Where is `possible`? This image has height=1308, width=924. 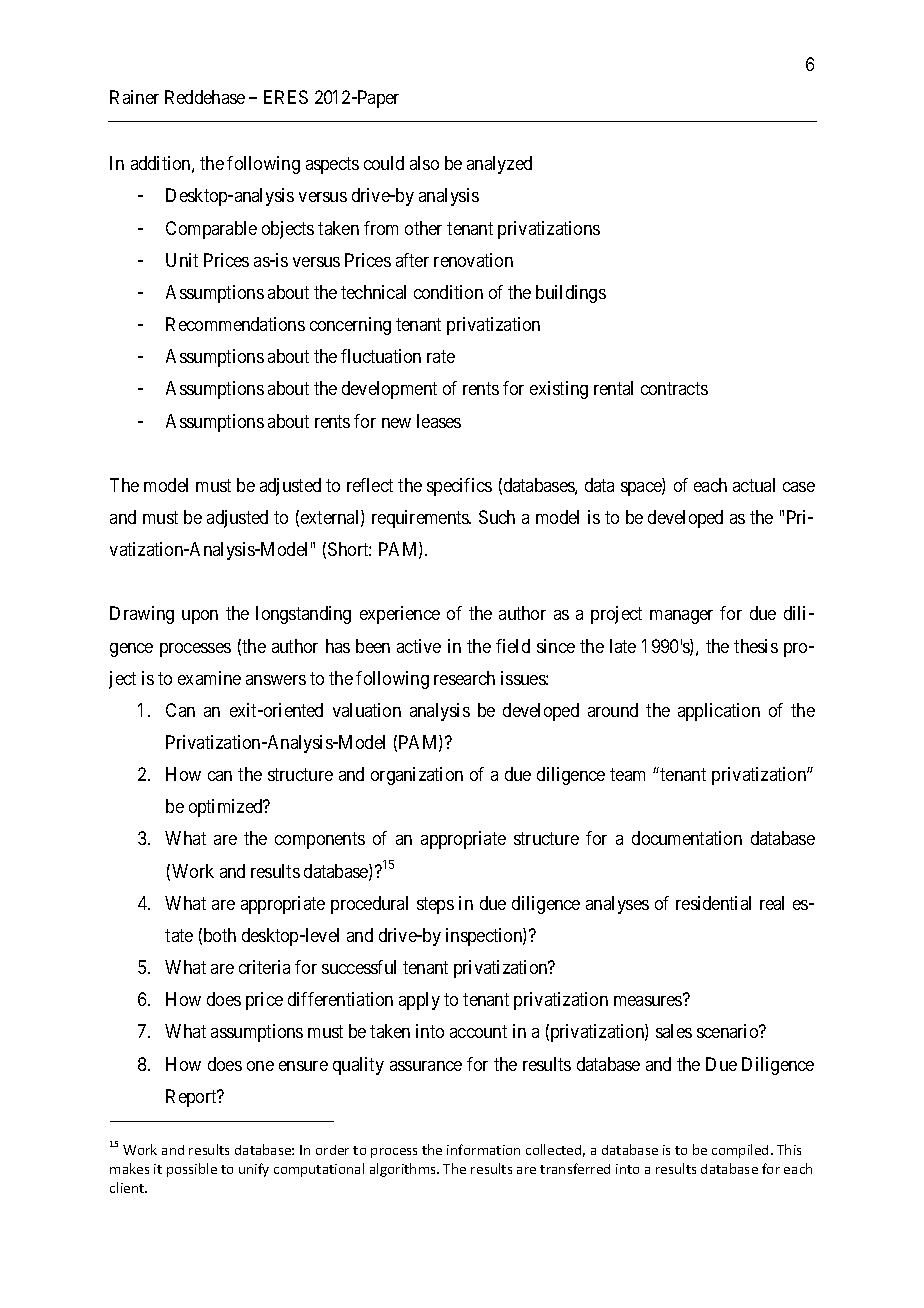 possible is located at coordinates (192, 1170).
